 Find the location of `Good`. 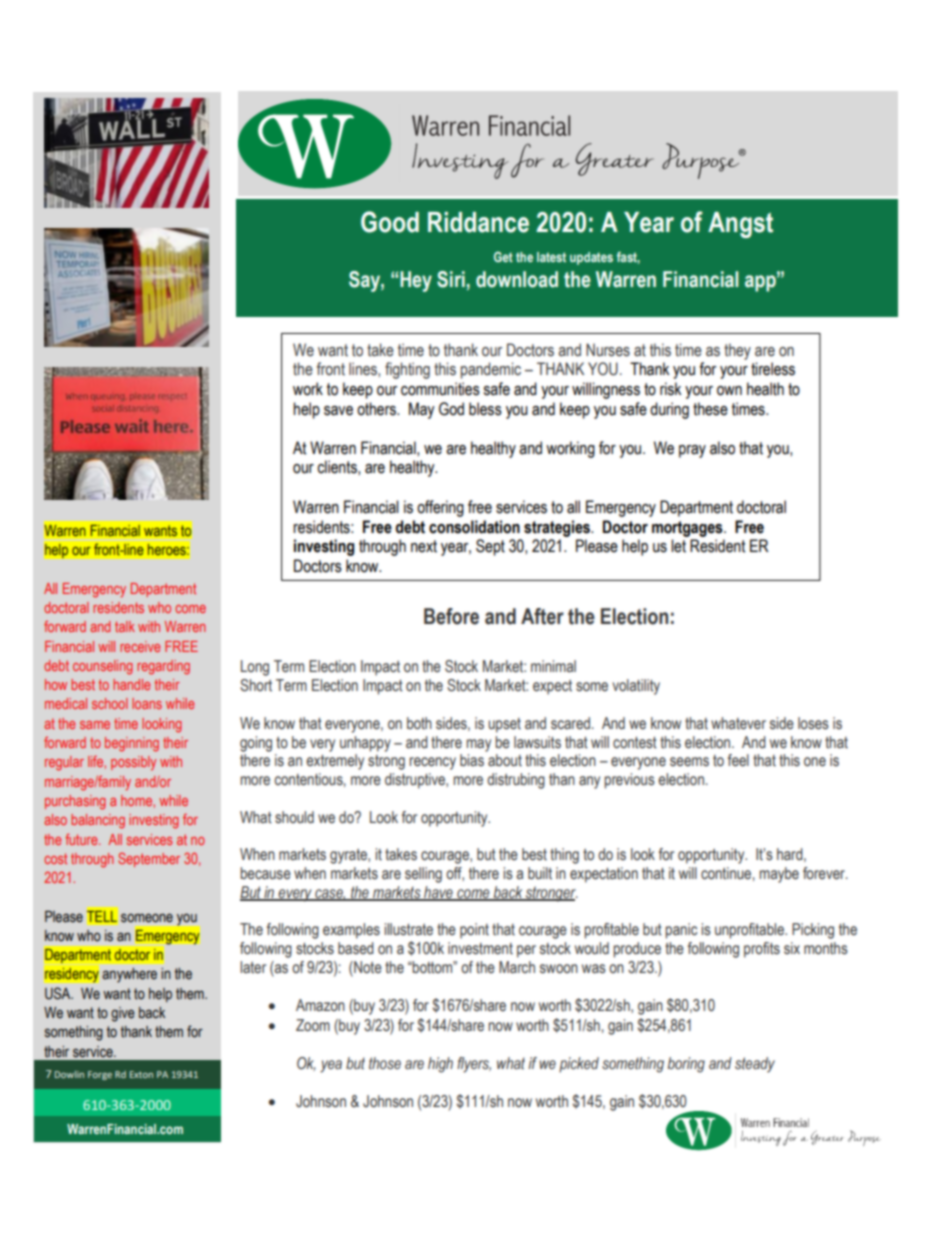

Good is located at coordinates (390, 222).
